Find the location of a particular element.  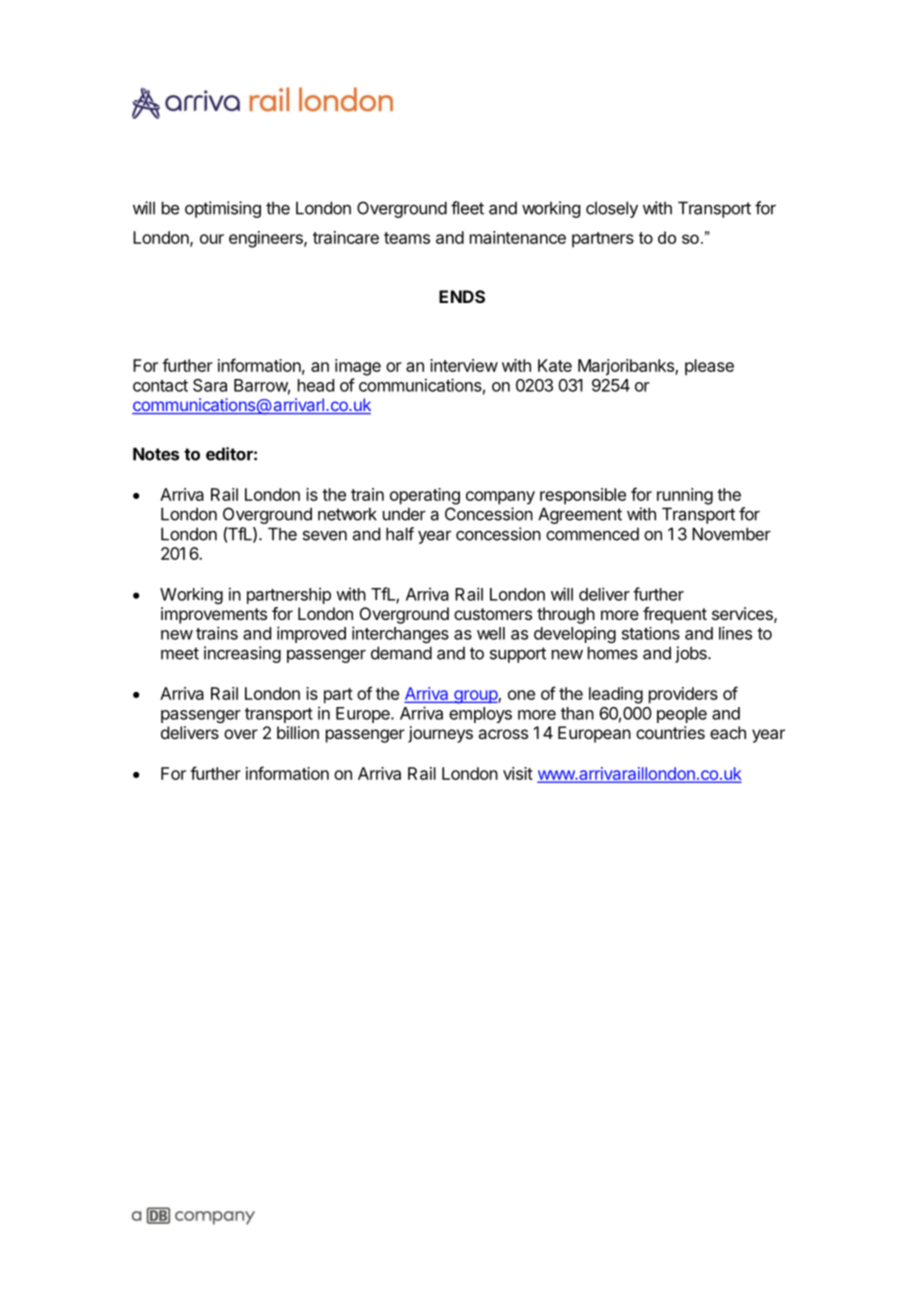

seven is located at coordinates (325, 535).
